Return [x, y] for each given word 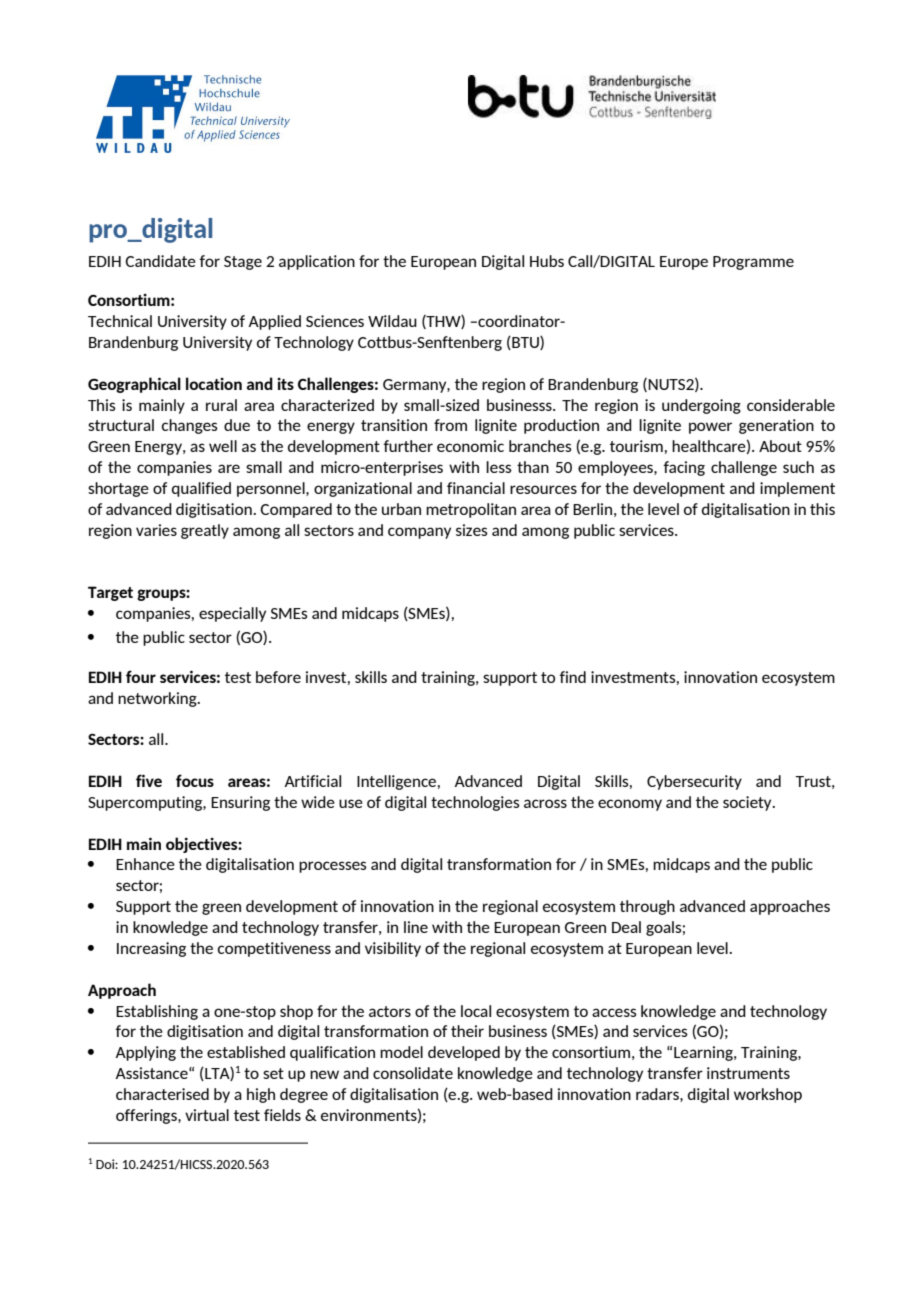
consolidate [413, 1073]
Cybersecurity [694, 782]
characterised [162, 1094]
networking [158, 699]
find [573, 677]
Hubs [547, 261]
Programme [753, 263]
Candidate [160, 261]
